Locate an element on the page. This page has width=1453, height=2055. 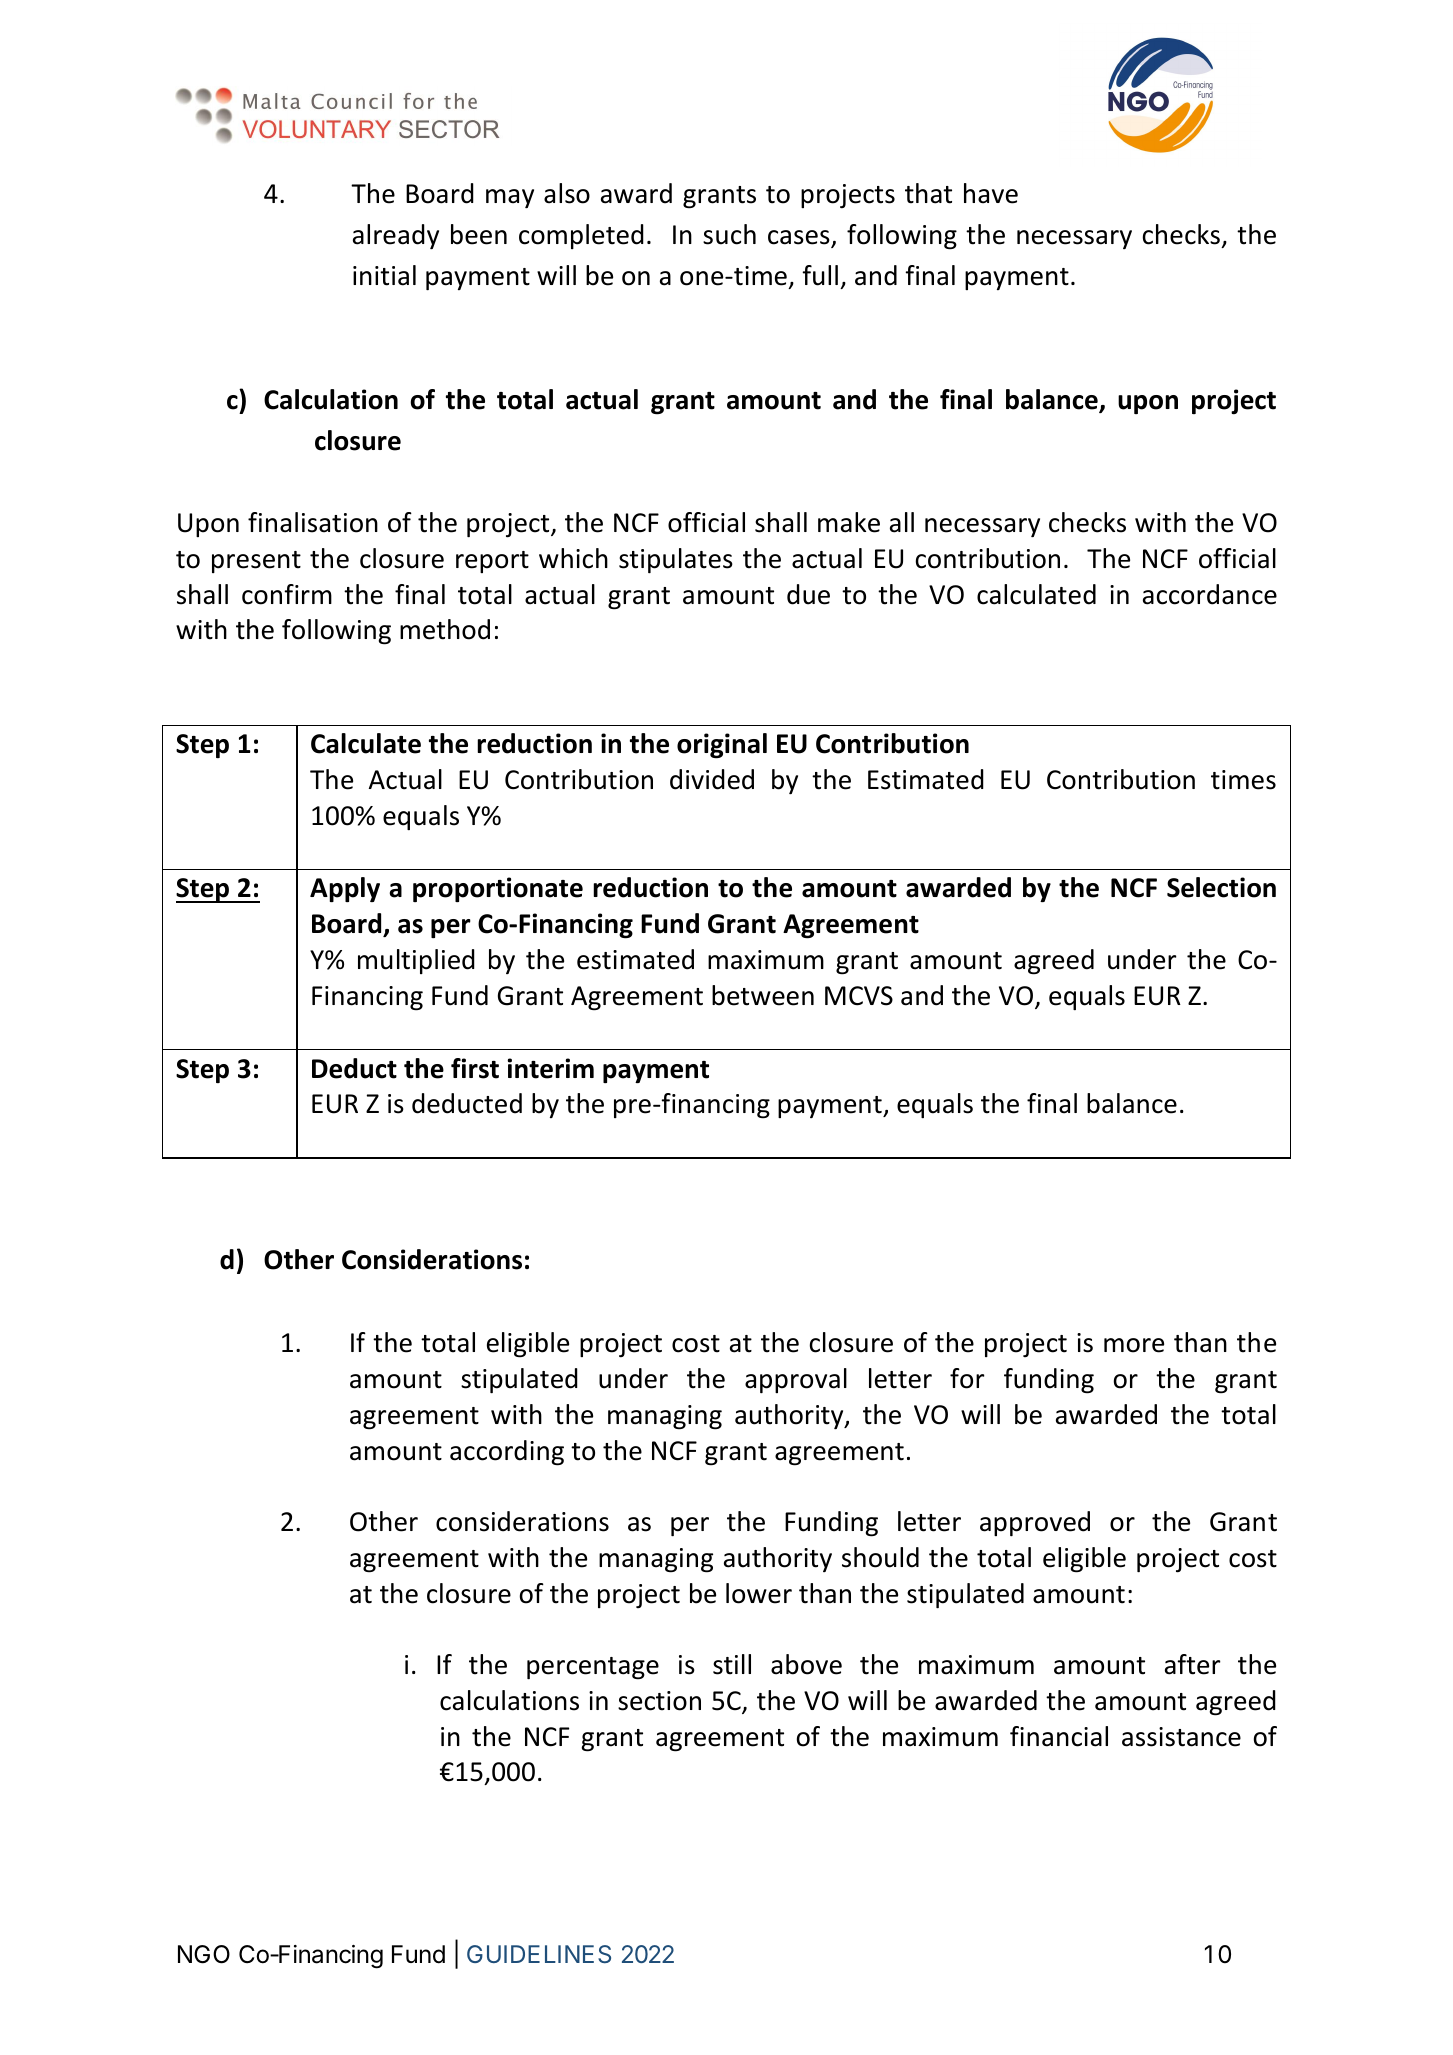
confirm is located at coordinates (287, 594).
